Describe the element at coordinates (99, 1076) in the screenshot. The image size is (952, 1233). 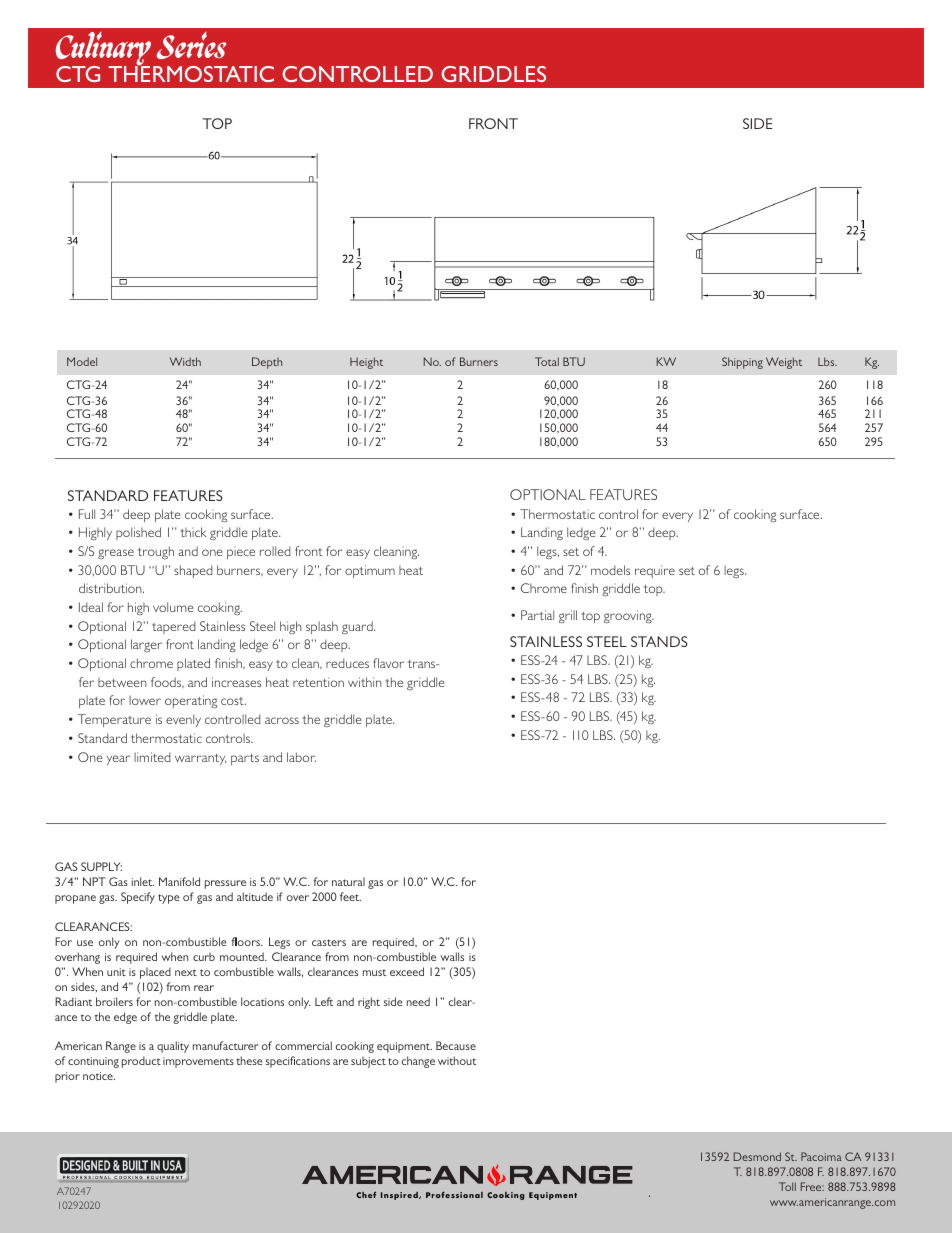
I see `notice` at that location.
